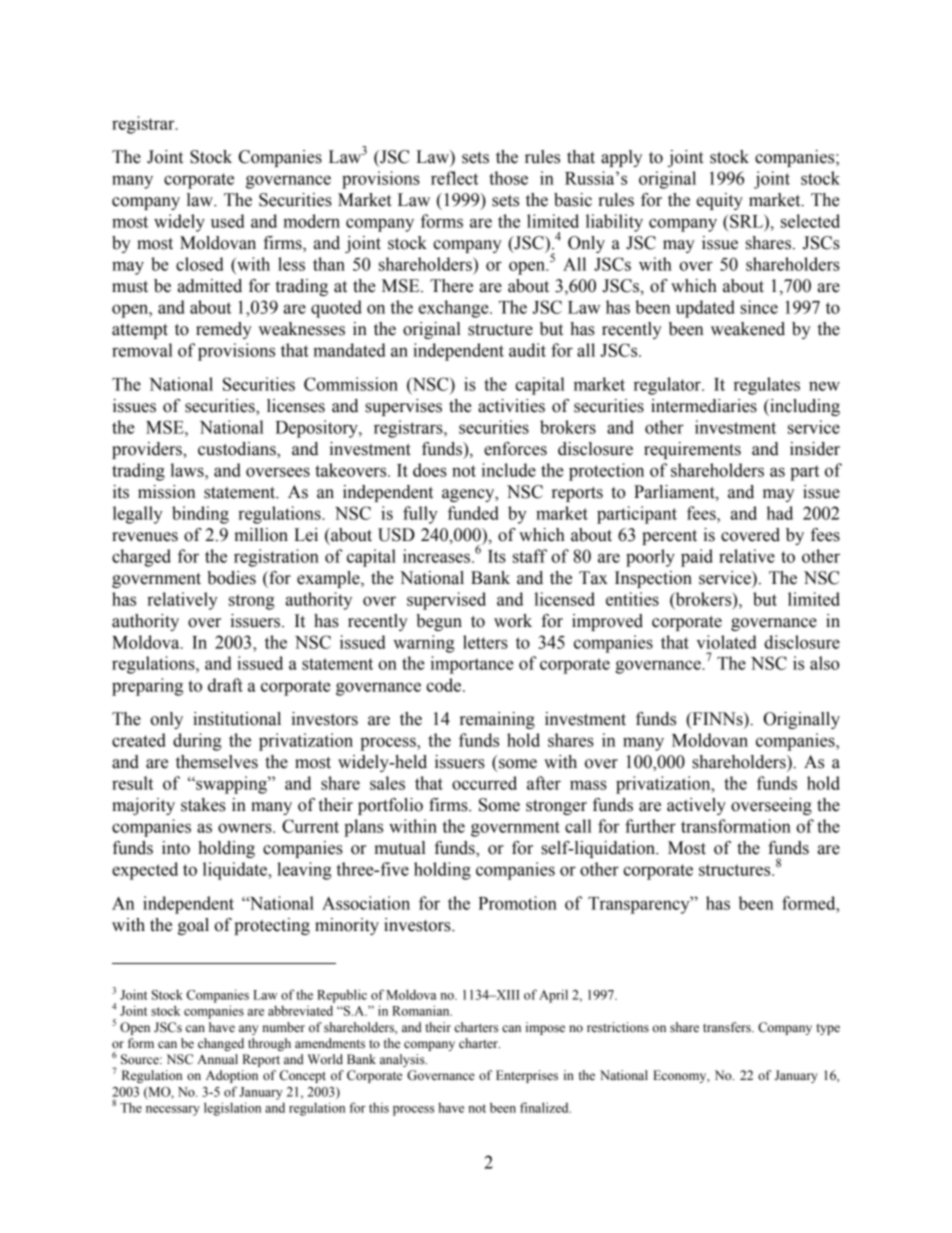 Image resolution: width=952 pixels, height=1233 pixels. I want to click on letters, so click(485, 642).
